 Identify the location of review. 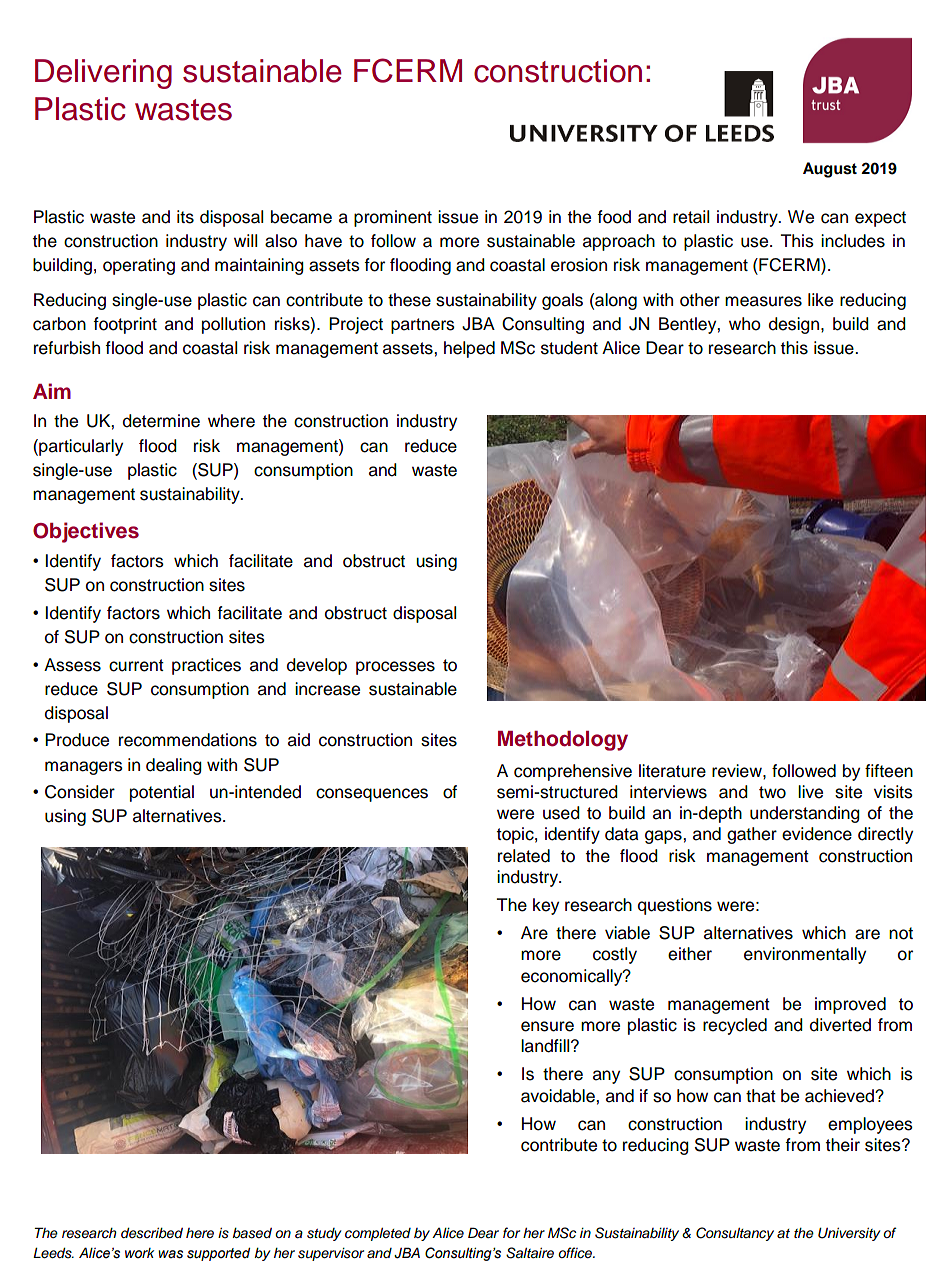
(738, 771).
